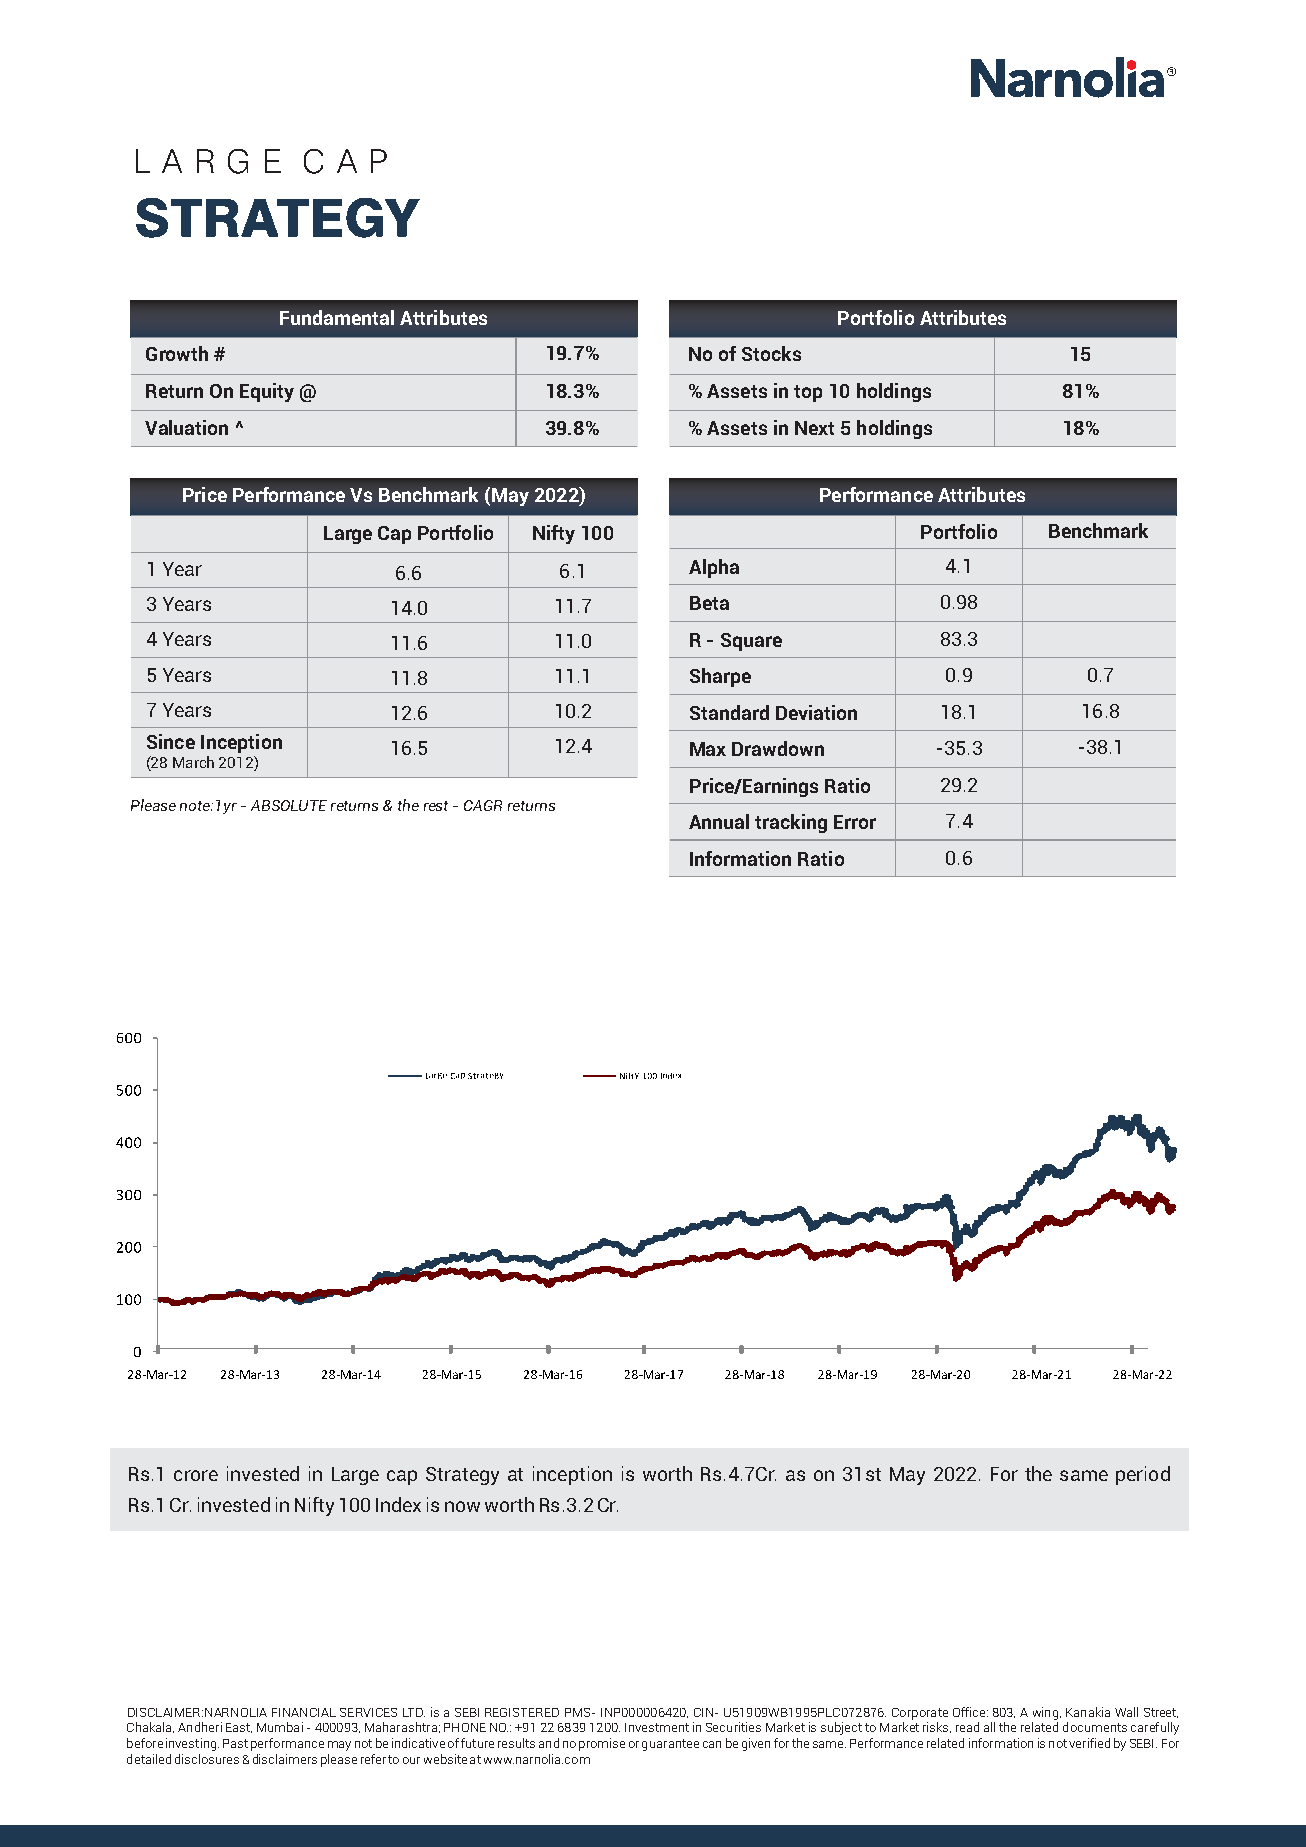 This screenshot has height=1847, width=1306. I want to click on Stocks, so click(771, 353).
